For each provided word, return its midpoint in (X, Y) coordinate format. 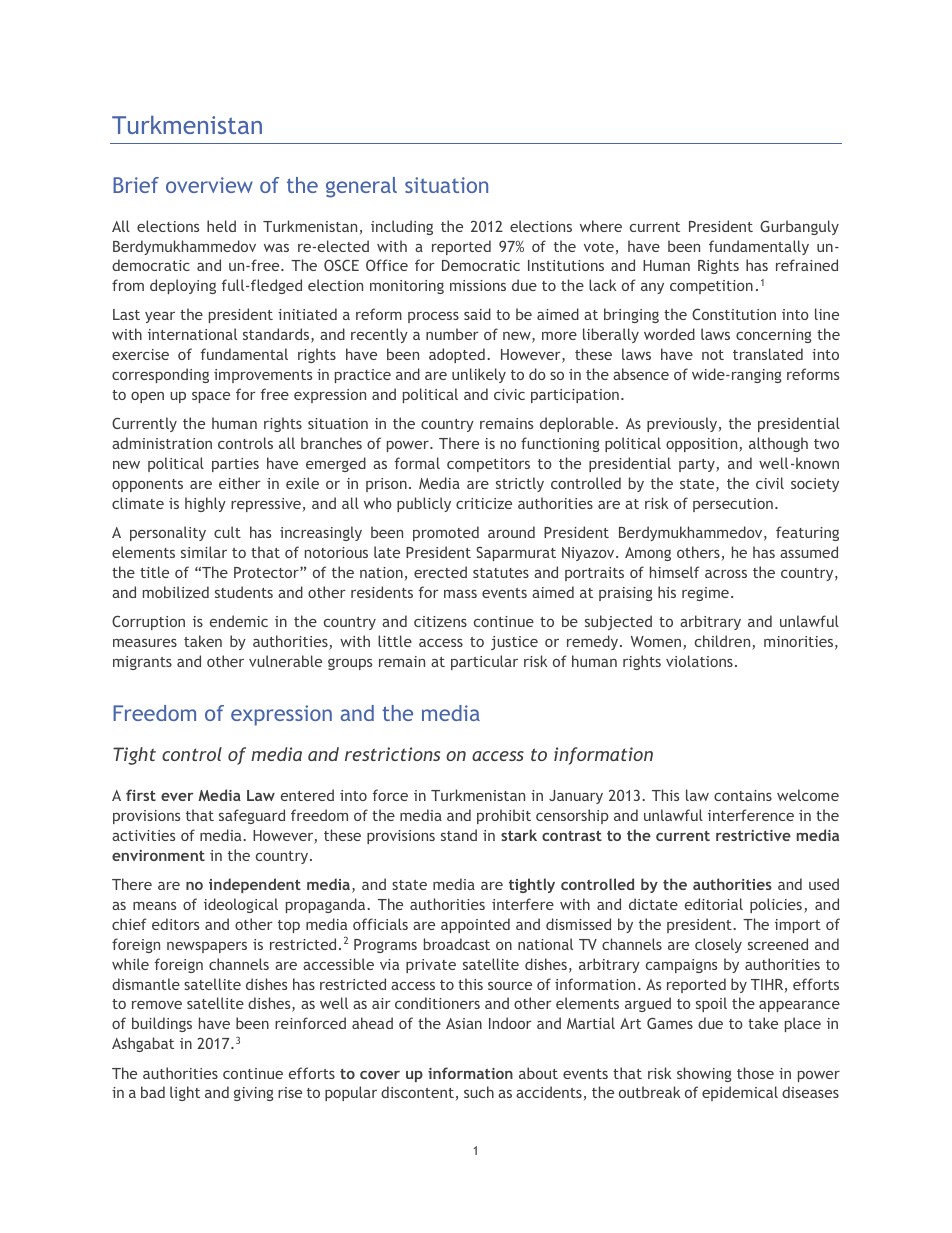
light (185, 1093)
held (221, 226)
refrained (807, 265)
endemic (239, 621)
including (402, 227)
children (724, 642)
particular (484, 662)
